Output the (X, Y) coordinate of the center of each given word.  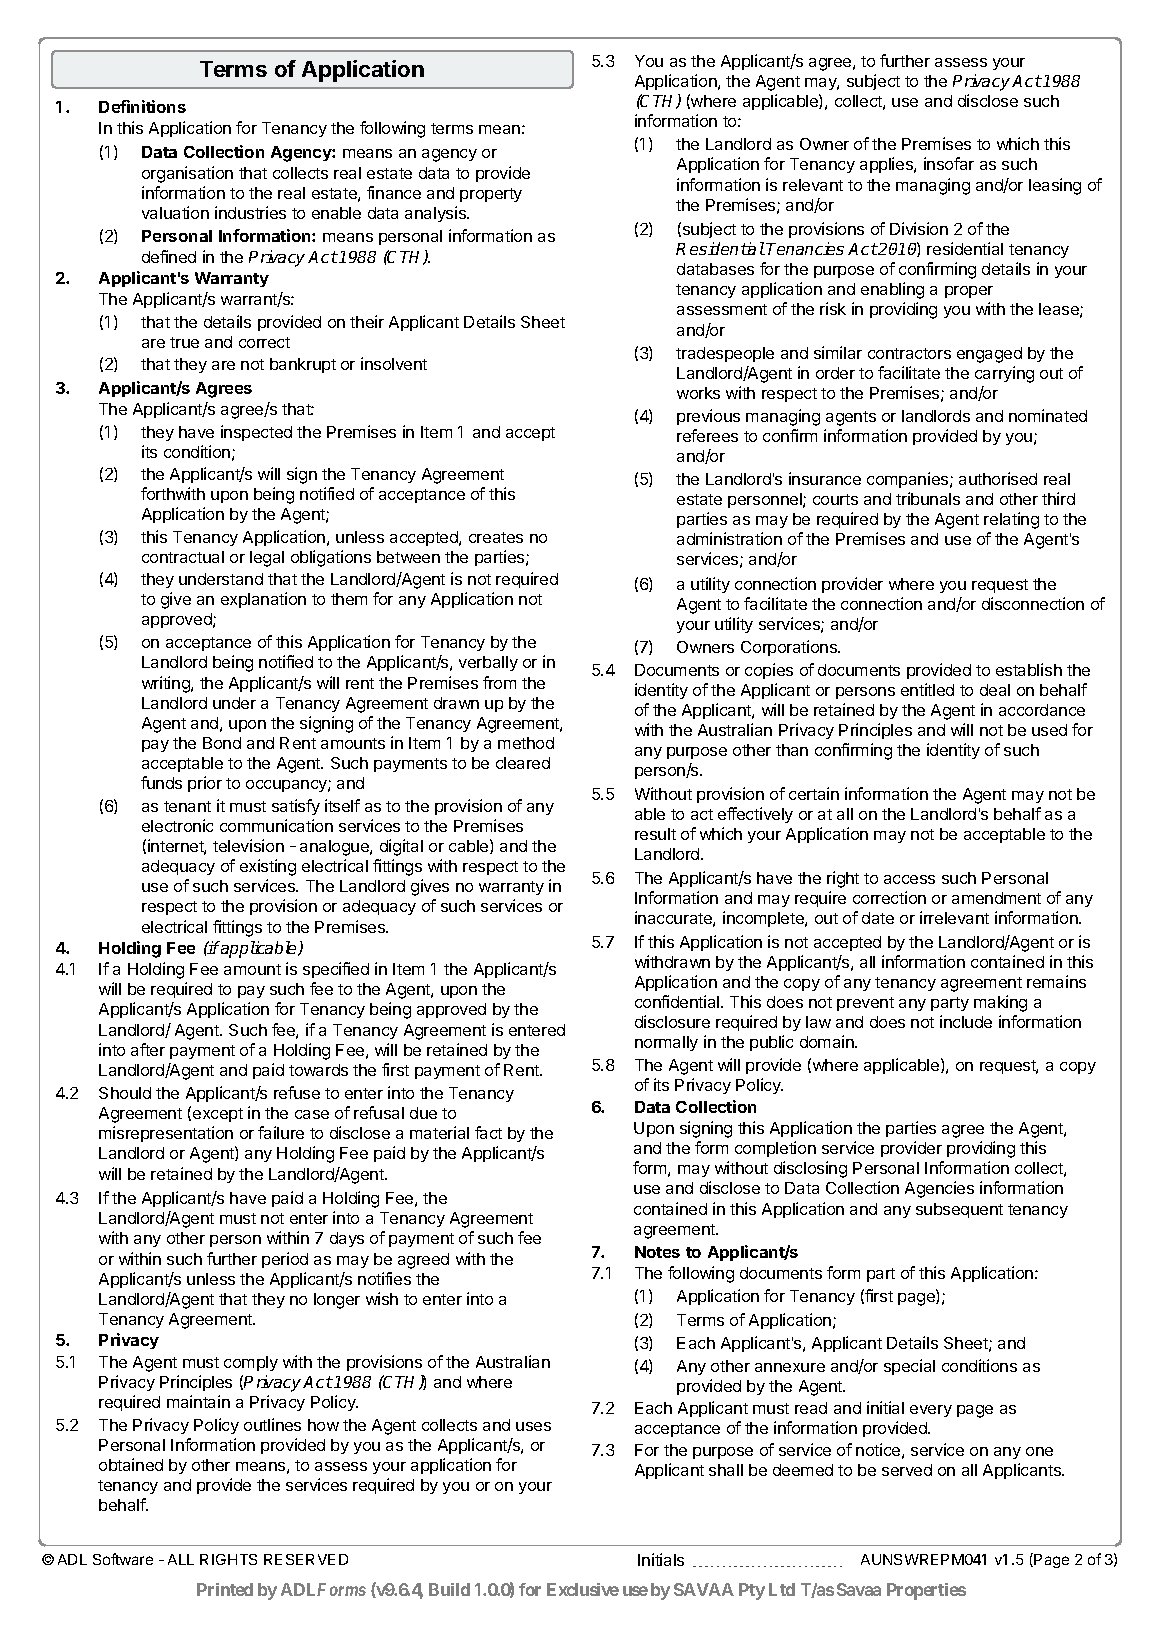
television (248, 845)
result (655, 834)
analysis (436, 214)
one (1039, 1451)
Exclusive (583, 1589)
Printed (225, 1589)
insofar (949, 163)
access (909, 879)
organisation (187, 174)
